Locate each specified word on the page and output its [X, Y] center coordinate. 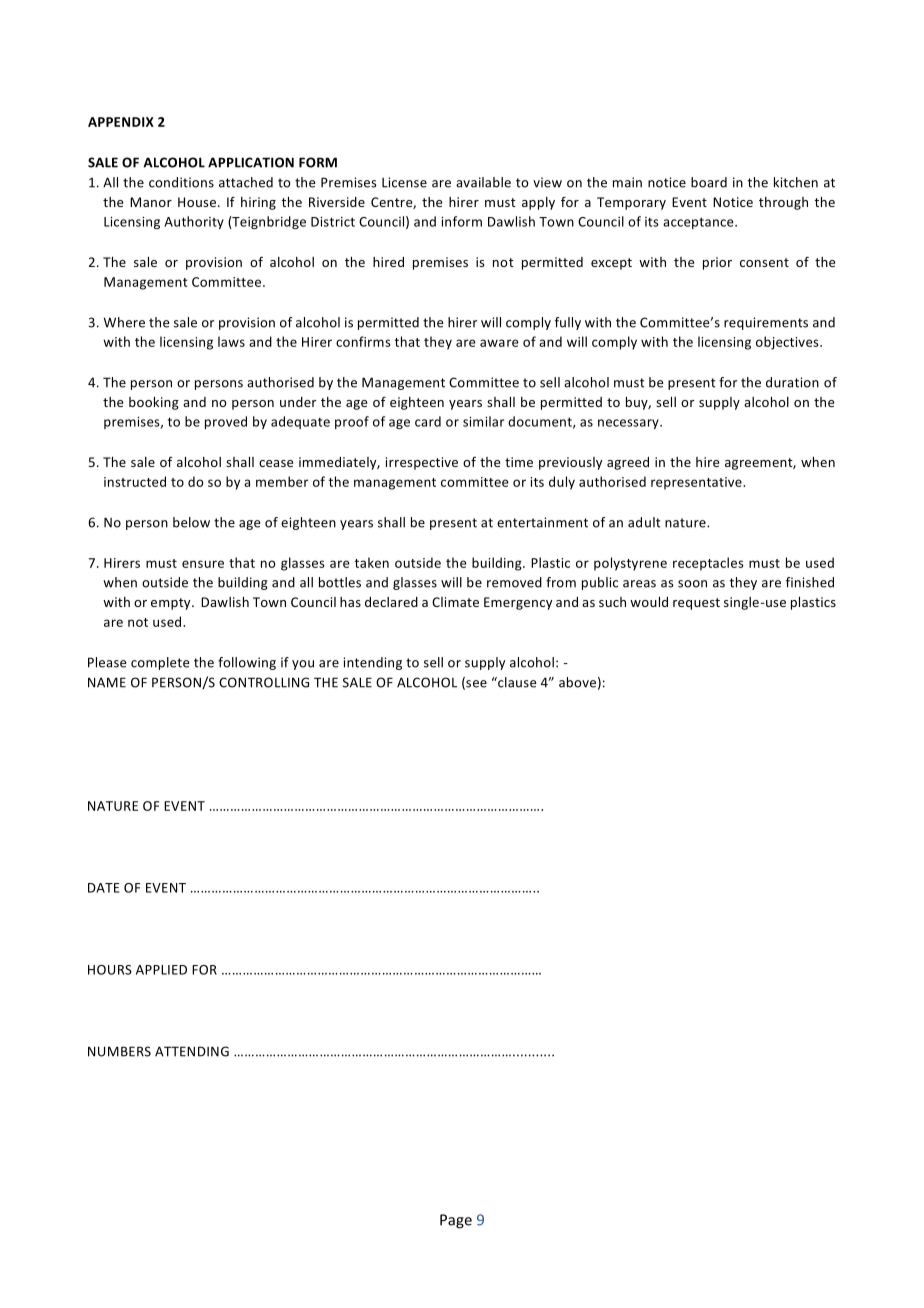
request [696, 604]
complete [160, 663]
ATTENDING [192, 1051]
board [709, 182]
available [483, 182]
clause [516, 682]
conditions [181, 182]
